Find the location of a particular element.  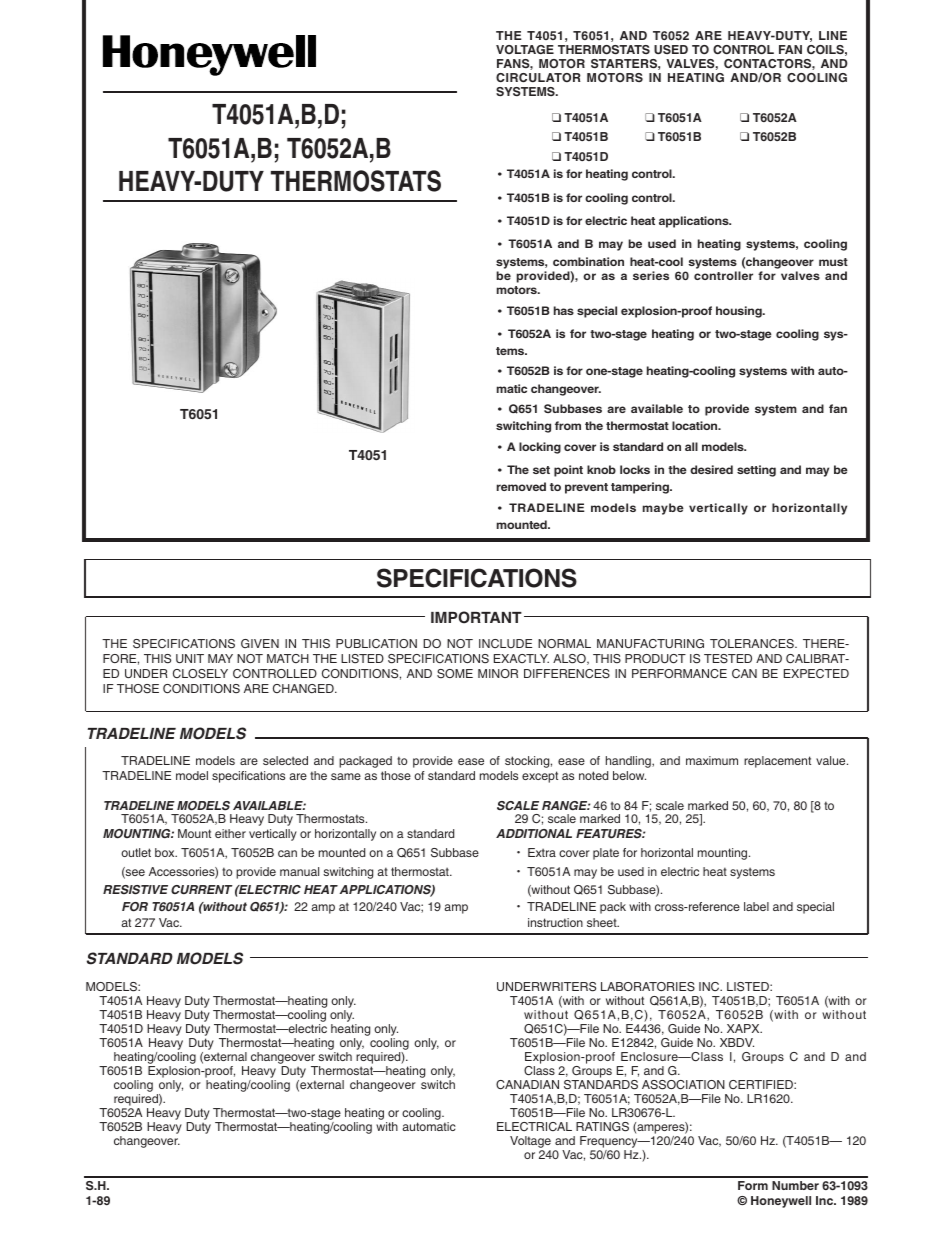

IMPORTANT is located at coordinates (476, 617).
